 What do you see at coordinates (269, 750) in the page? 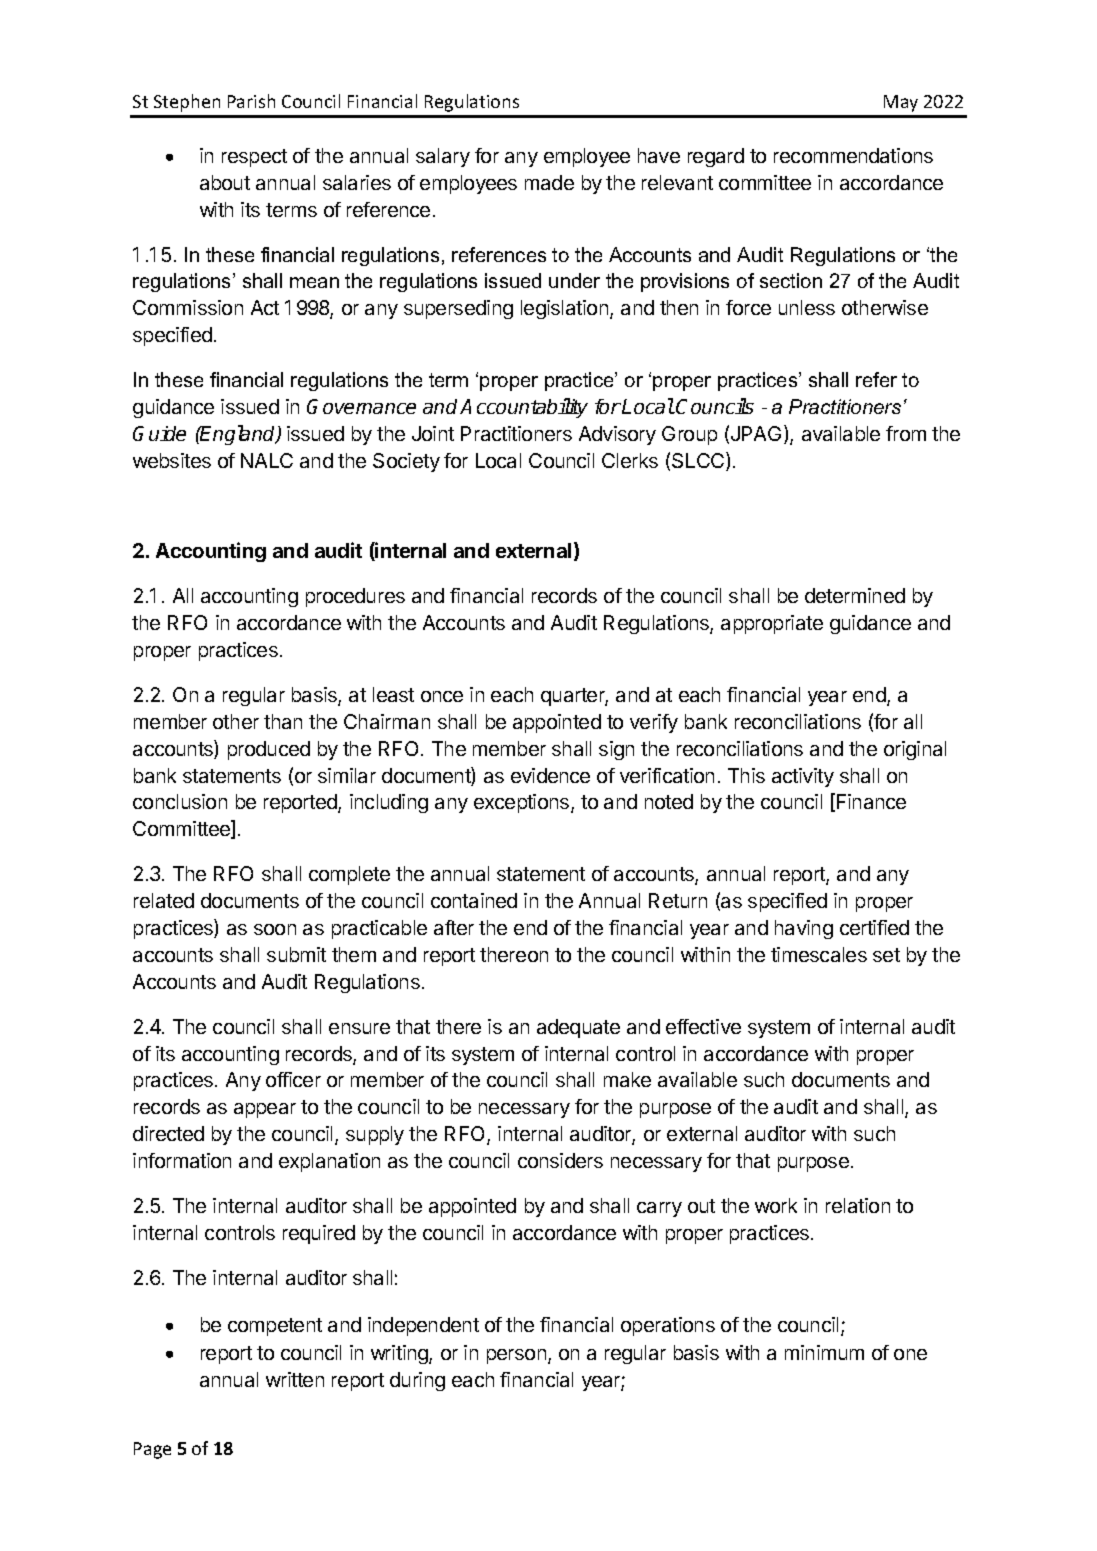
I see `produced` at bounding box center [269, 750].
